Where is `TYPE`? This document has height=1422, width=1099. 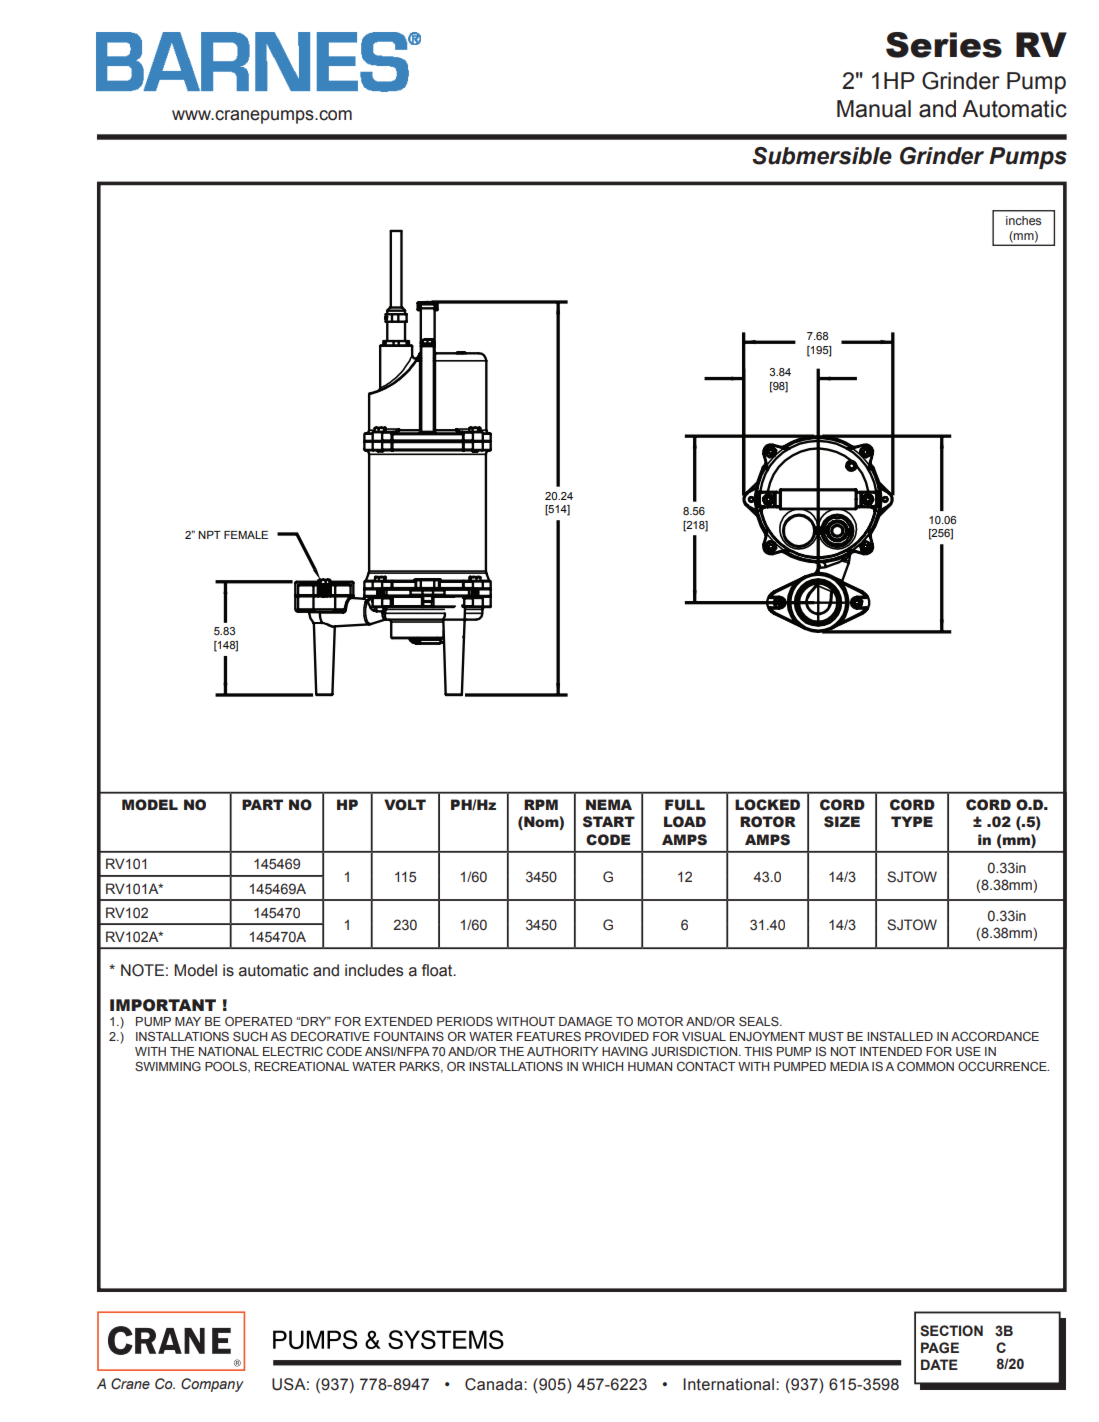 TYPE is located at coordinates (912, 821).
